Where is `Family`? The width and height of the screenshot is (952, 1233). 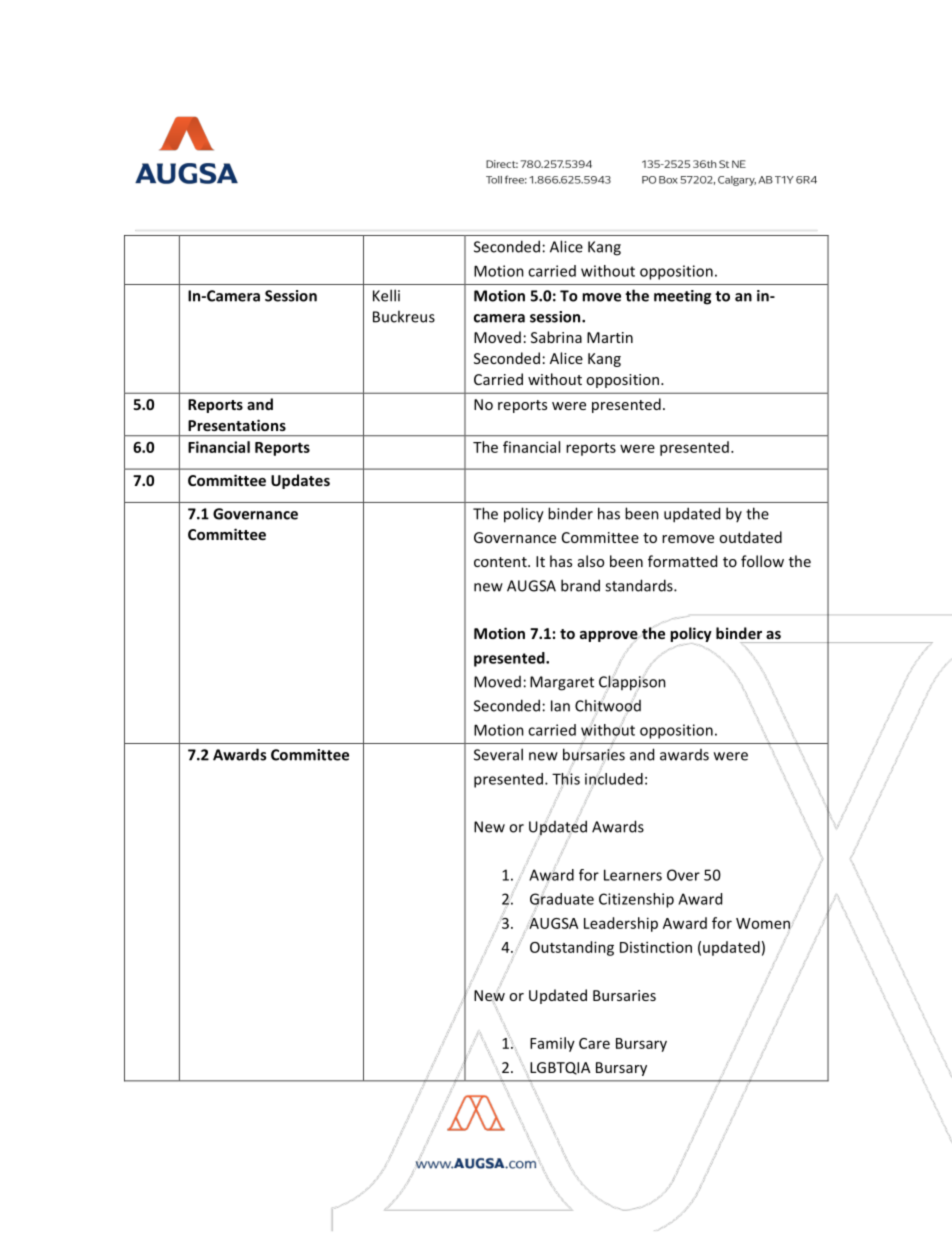 Family is located at coordinates (552, 1044).
